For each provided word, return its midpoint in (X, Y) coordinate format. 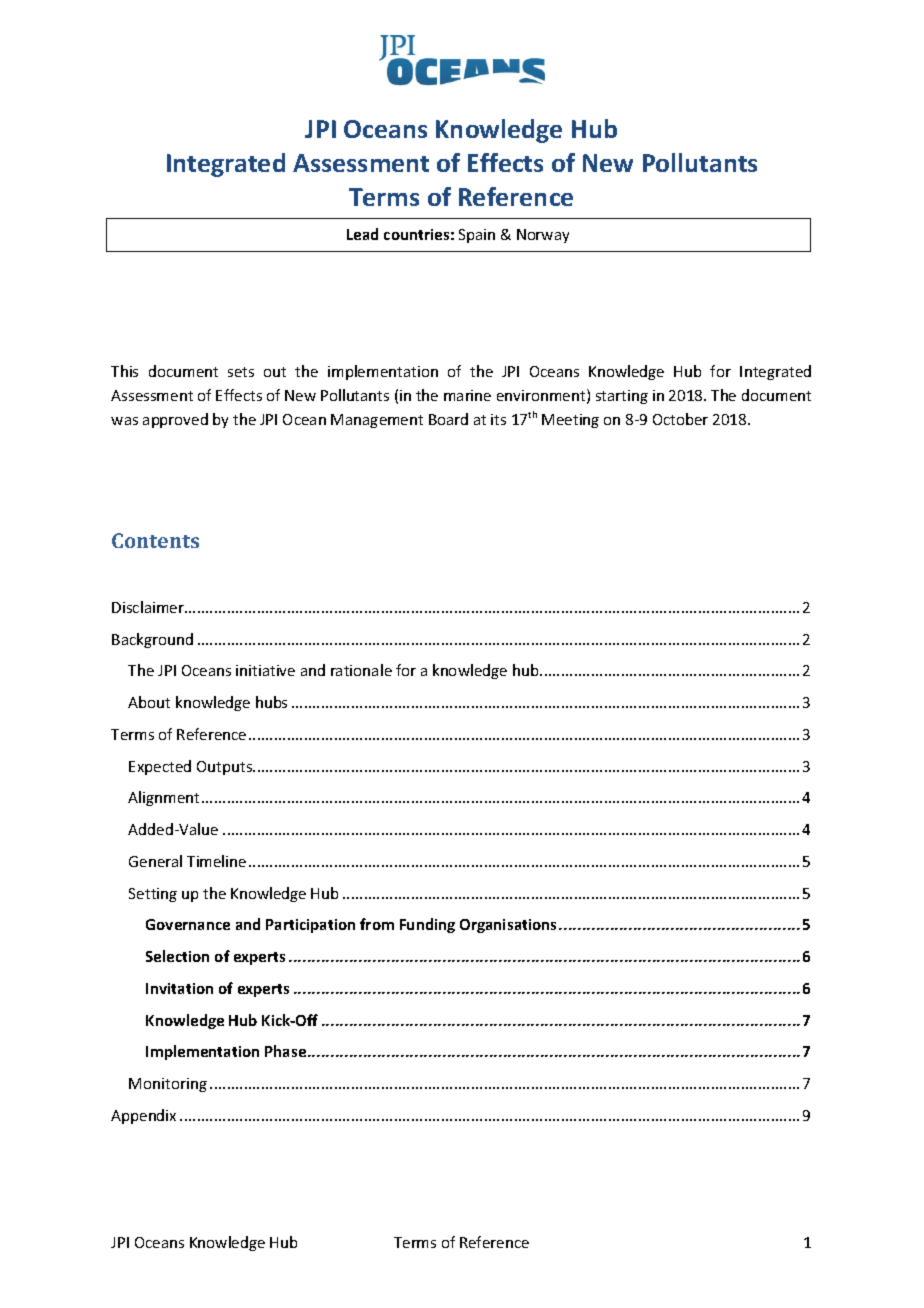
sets (241, 372)
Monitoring (168, 1085)
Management (377, 421)
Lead (362, 234)
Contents (155, 540)
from (377, 924)
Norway (543, 236)
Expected (160, 767)
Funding (427, 925)
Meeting (570, 421)
